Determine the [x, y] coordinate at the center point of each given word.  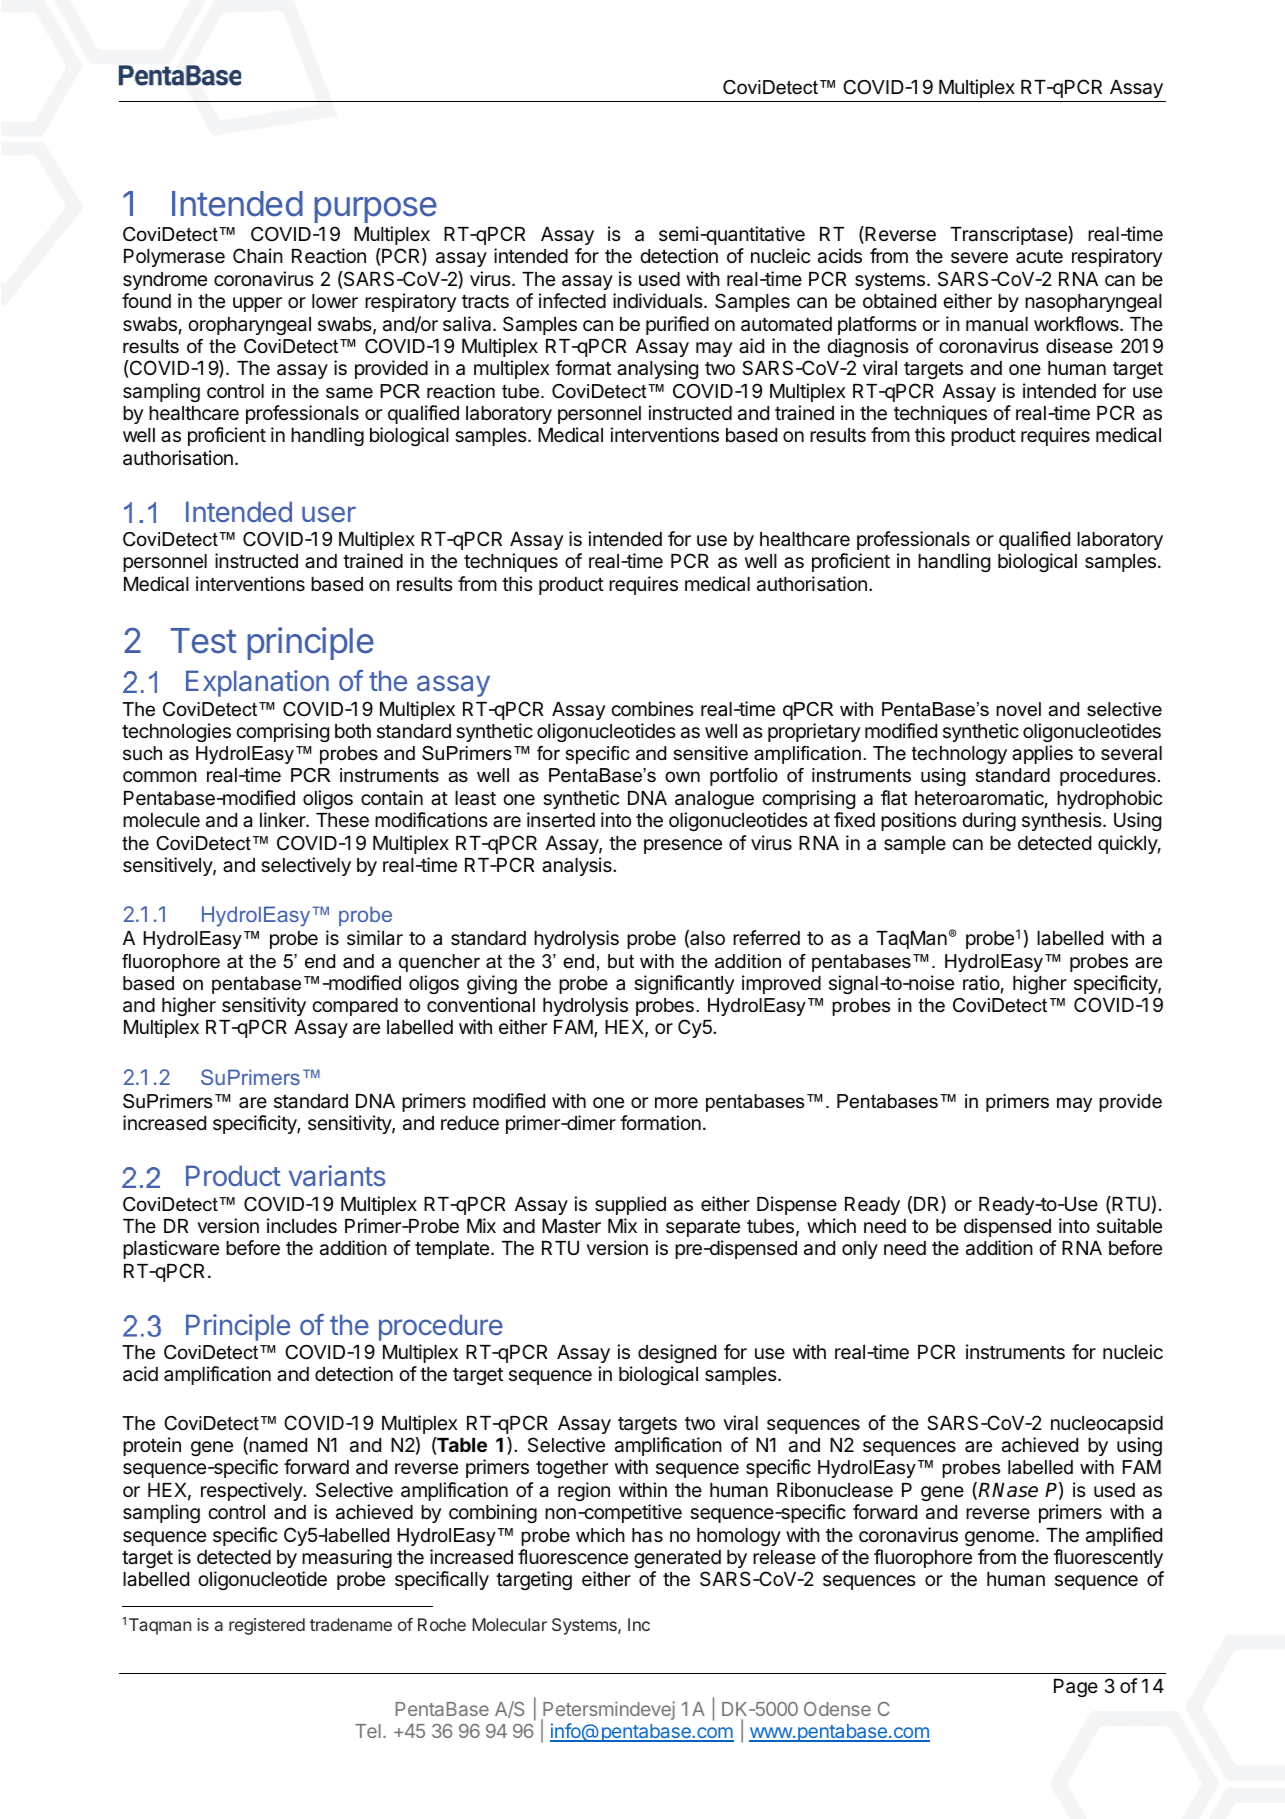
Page [1076, 1688]
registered [267, 1626]
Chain [258, 256]
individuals [658, 301]
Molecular [509, 1624]
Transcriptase [1009, 235]
